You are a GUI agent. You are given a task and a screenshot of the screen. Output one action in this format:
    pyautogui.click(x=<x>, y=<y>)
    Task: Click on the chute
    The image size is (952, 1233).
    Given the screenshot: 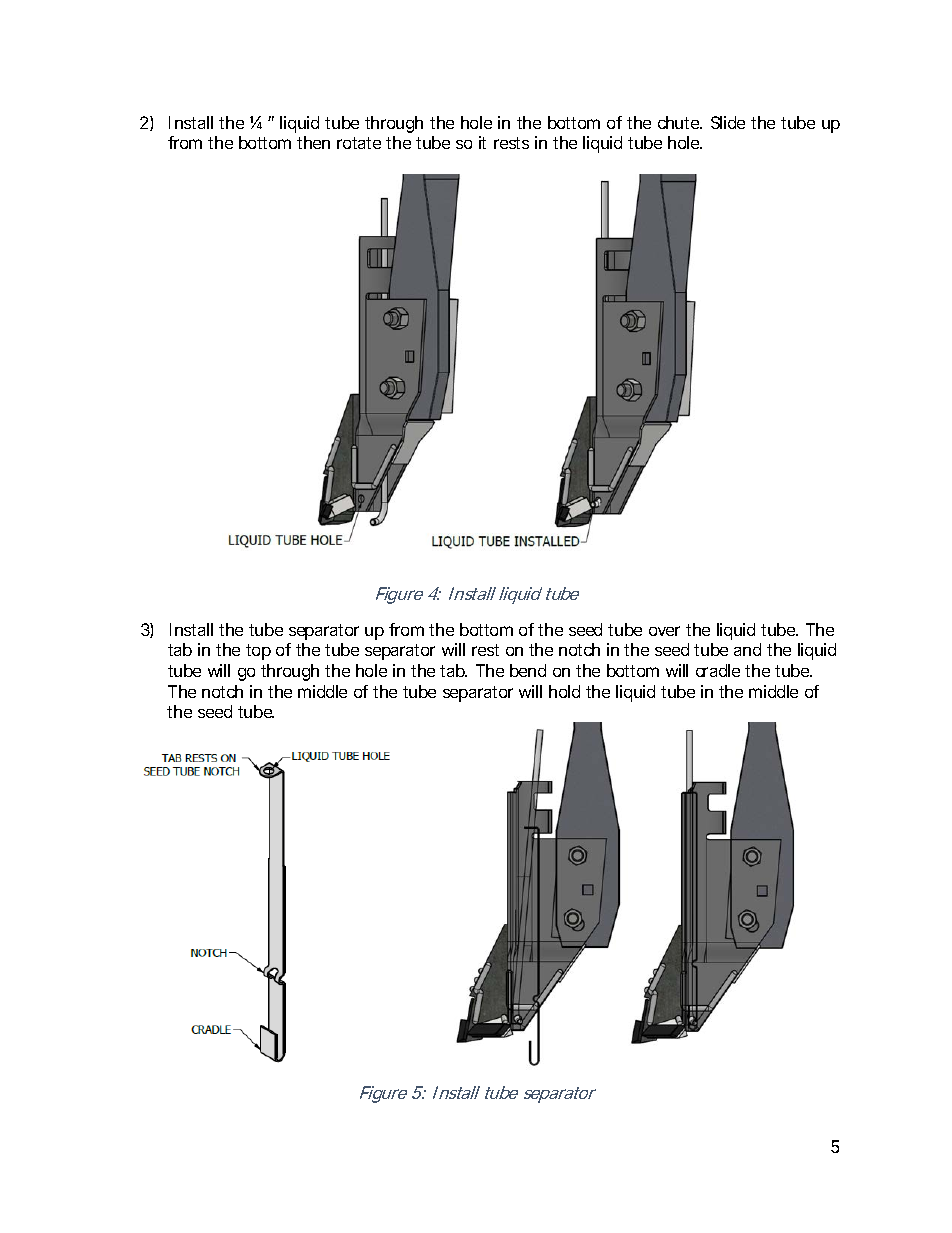 What is the action you would take?
    pyautogui.click(x=680, y=122)
